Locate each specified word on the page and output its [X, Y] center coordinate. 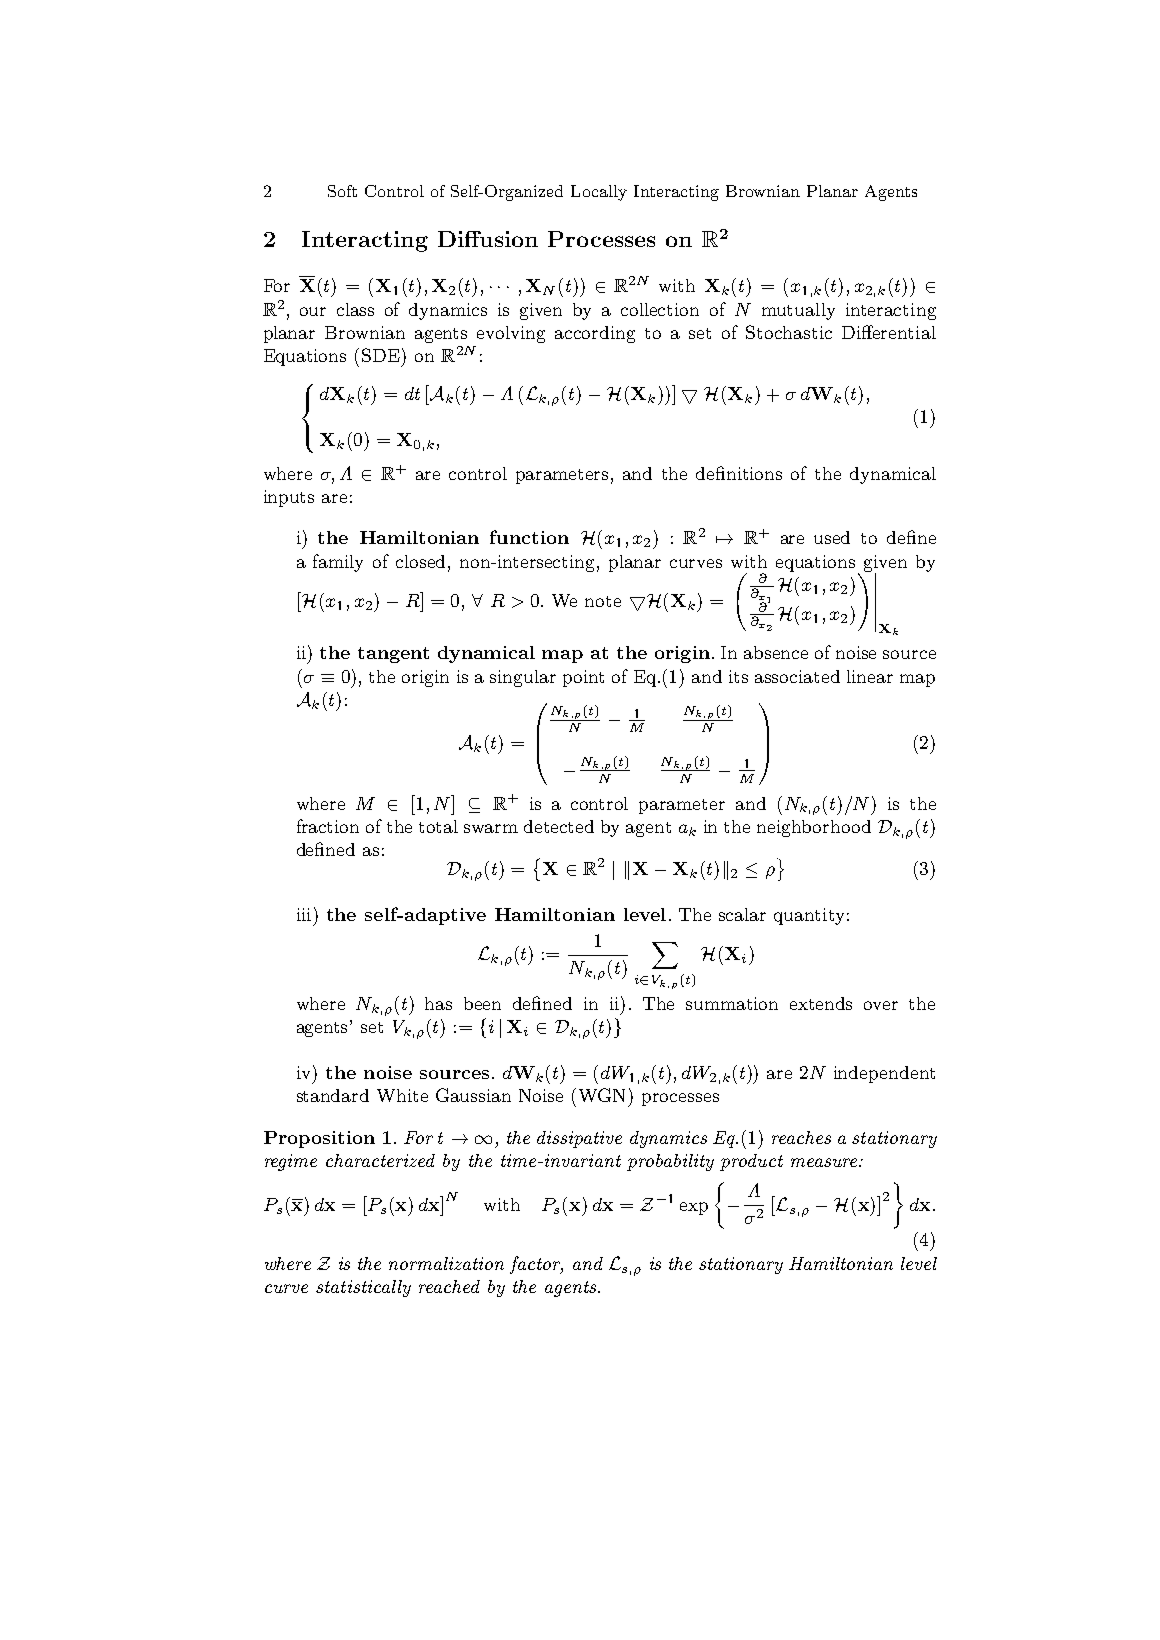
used [832, 537]
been [482, 1003]
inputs [289, 498]
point [583, 678]
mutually [798, 311]
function [529, 537]
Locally [599, 193]
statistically [363, 1288]
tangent [393, 655]
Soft [342, 191]
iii [304, 914]
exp [694, 1208]
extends [821, 1003]
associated [797, 676]
